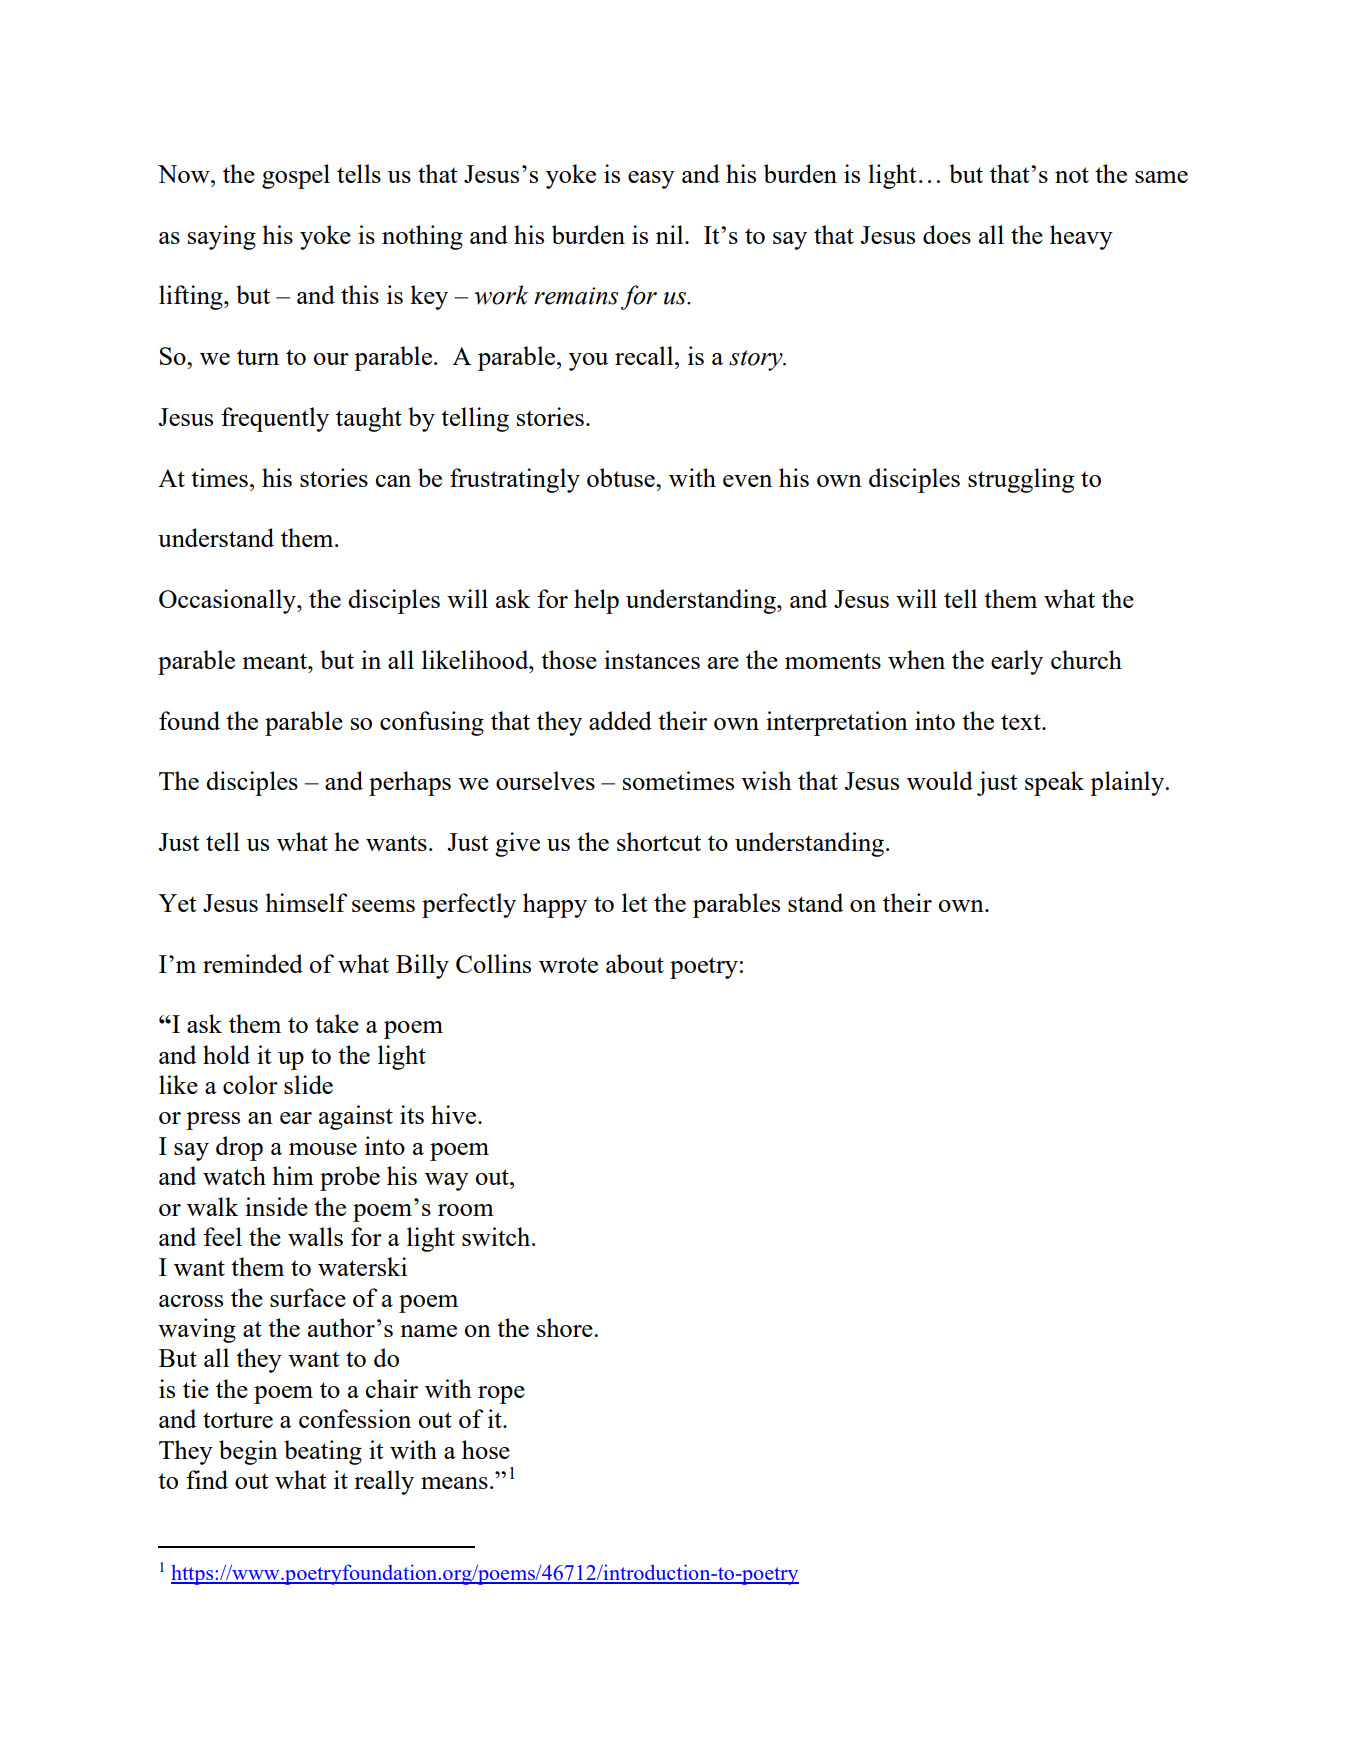 Image resolution: width=1347 pixels, height=1743 pixels. I want to click on can, so click(393, 481).
